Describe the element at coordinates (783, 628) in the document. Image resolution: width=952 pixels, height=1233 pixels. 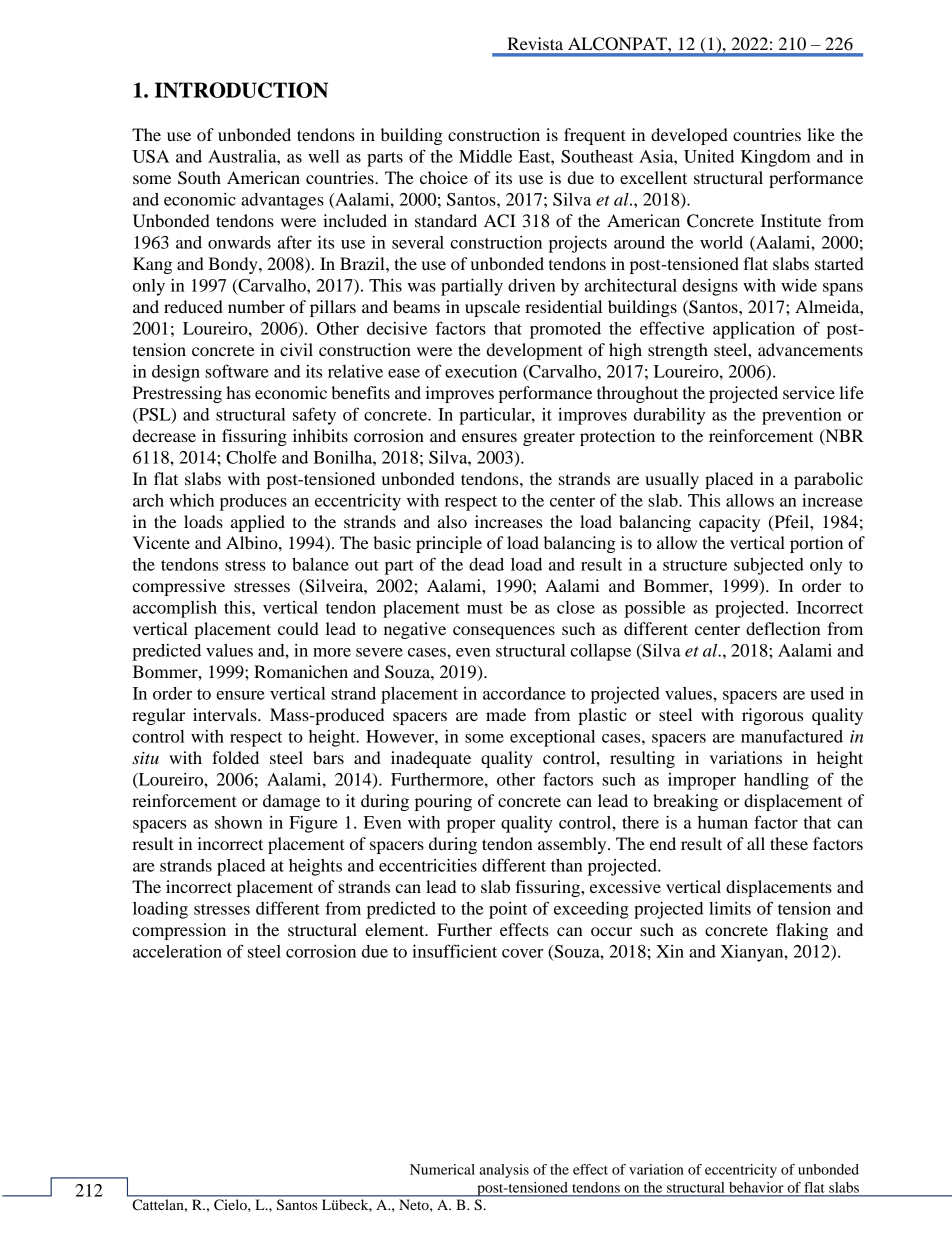
I see `deflection` at that location.
